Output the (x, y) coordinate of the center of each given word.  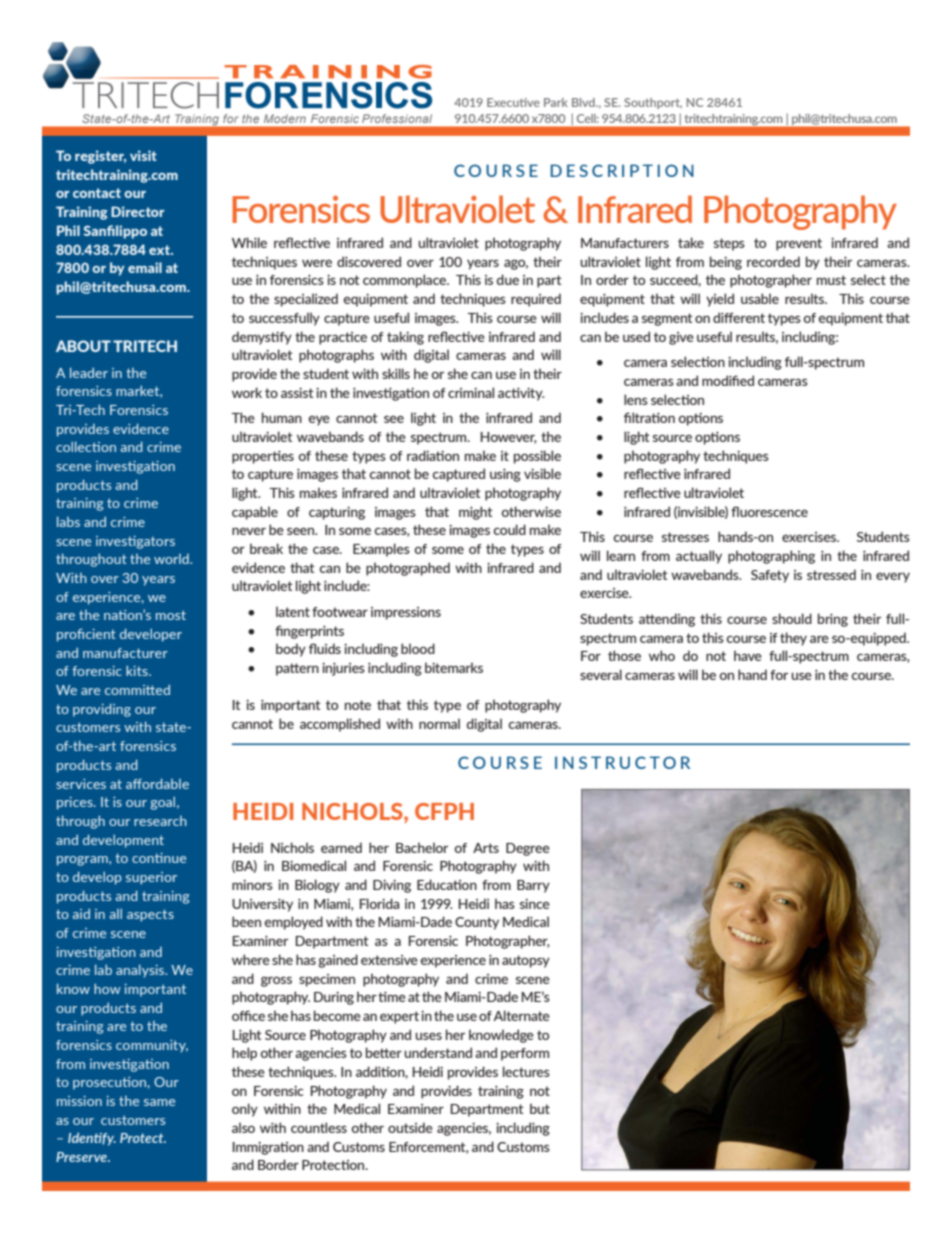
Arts (486, 848)
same (159, 1102)
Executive (513, 102)
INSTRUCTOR (622, 762)
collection (86, 446)
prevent (799, 244)
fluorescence (769, 511)
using (505, 475)
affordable (157, 783)
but (540, 1108)
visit (143, 155)
